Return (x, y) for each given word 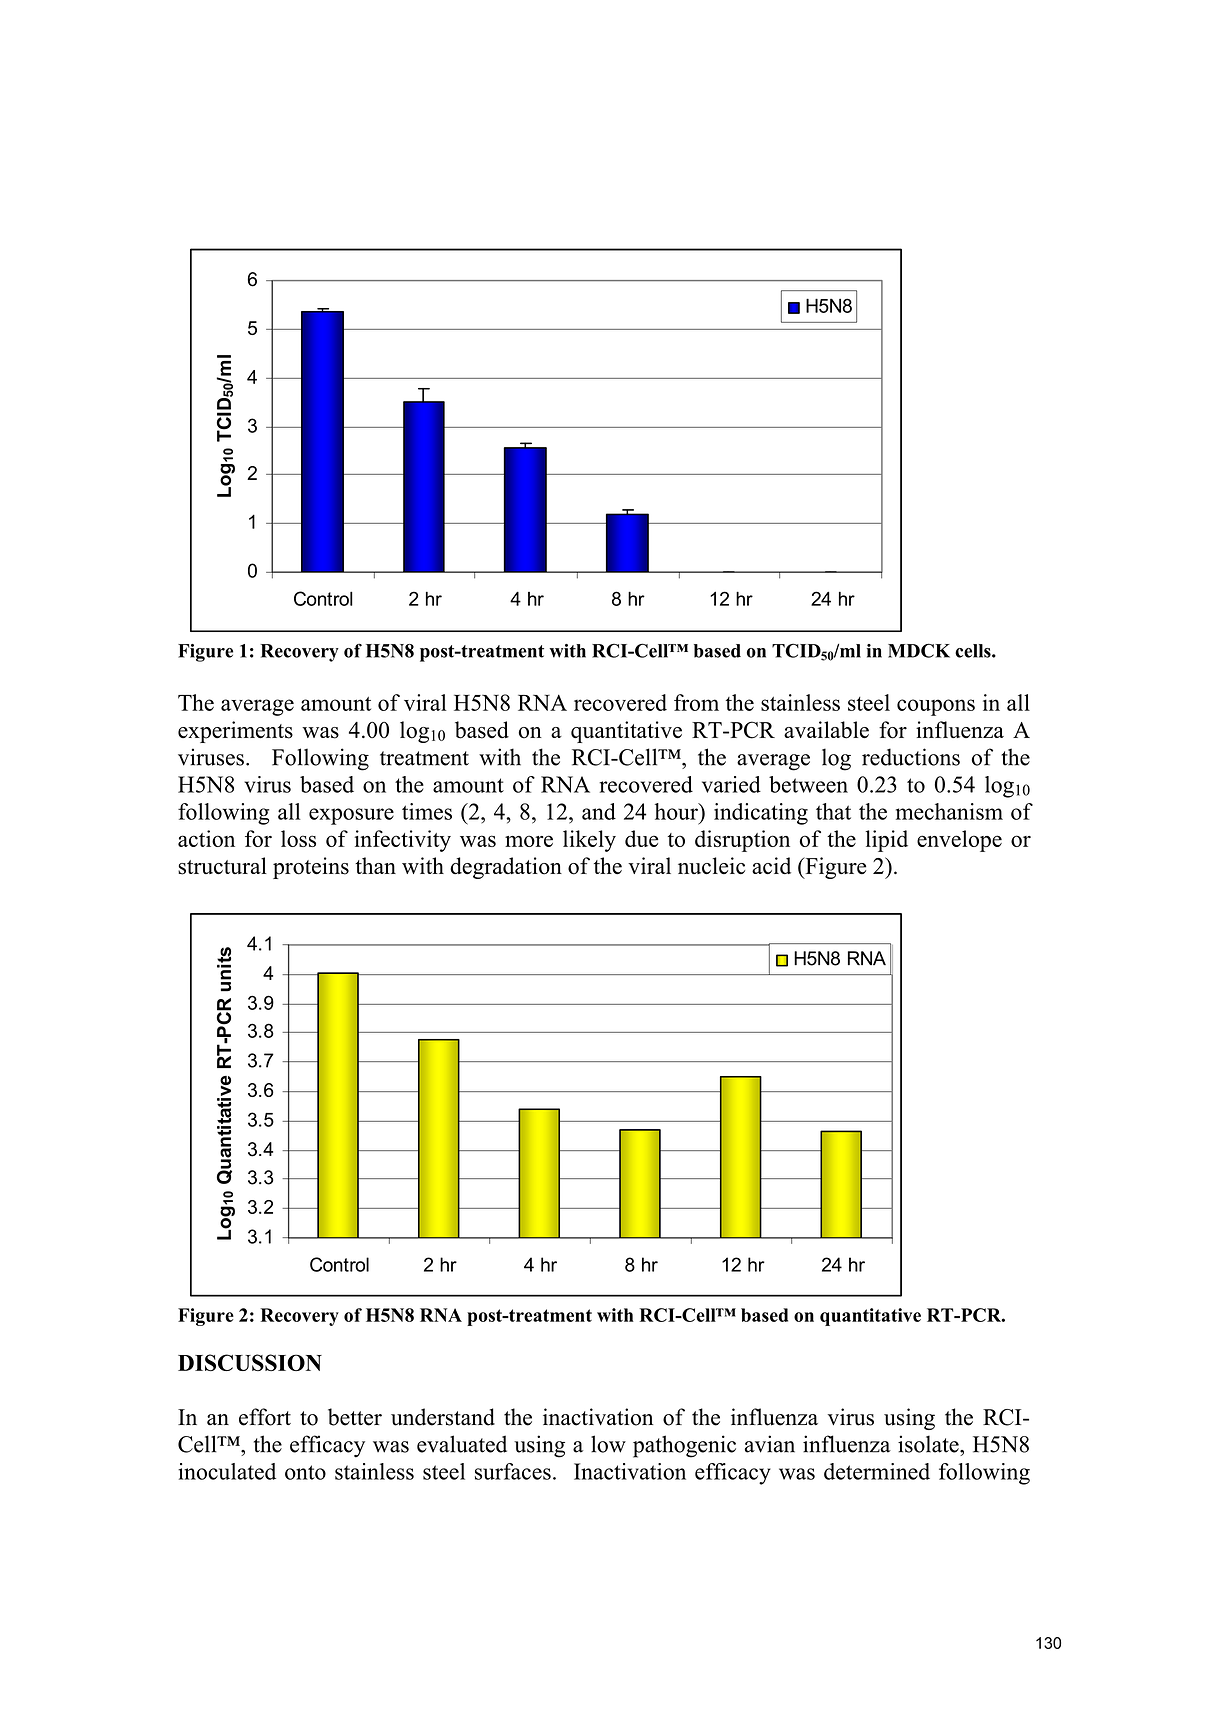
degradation (506, 868)
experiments (235, 732)
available (826, 730)
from (696, 702)
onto (305, 1472)
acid (771, 865)
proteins (311, 868)
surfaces (513, 1471)
